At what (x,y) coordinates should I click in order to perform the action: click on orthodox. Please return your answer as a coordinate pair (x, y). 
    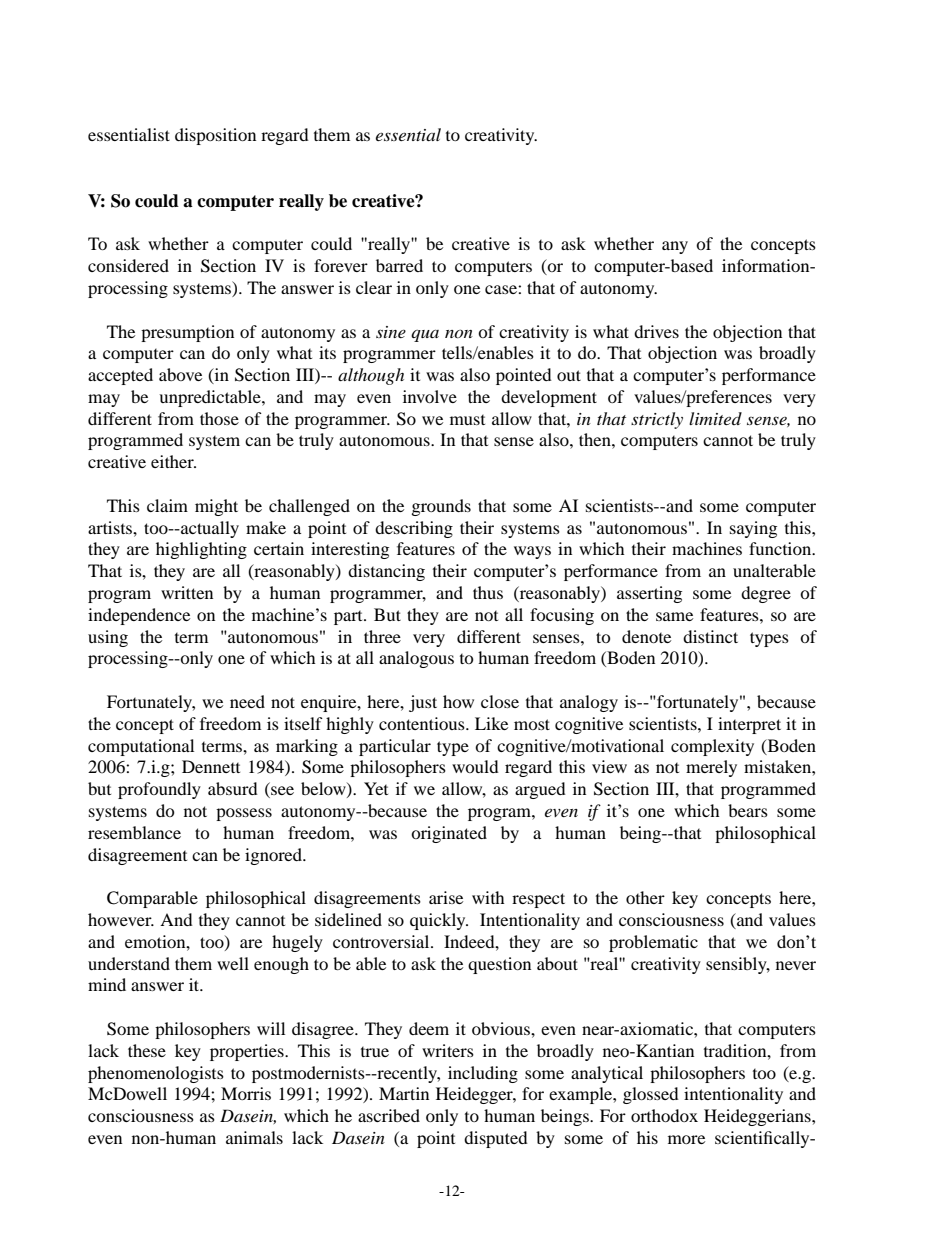
    Looking at the image, I should click on (664, 1115).
